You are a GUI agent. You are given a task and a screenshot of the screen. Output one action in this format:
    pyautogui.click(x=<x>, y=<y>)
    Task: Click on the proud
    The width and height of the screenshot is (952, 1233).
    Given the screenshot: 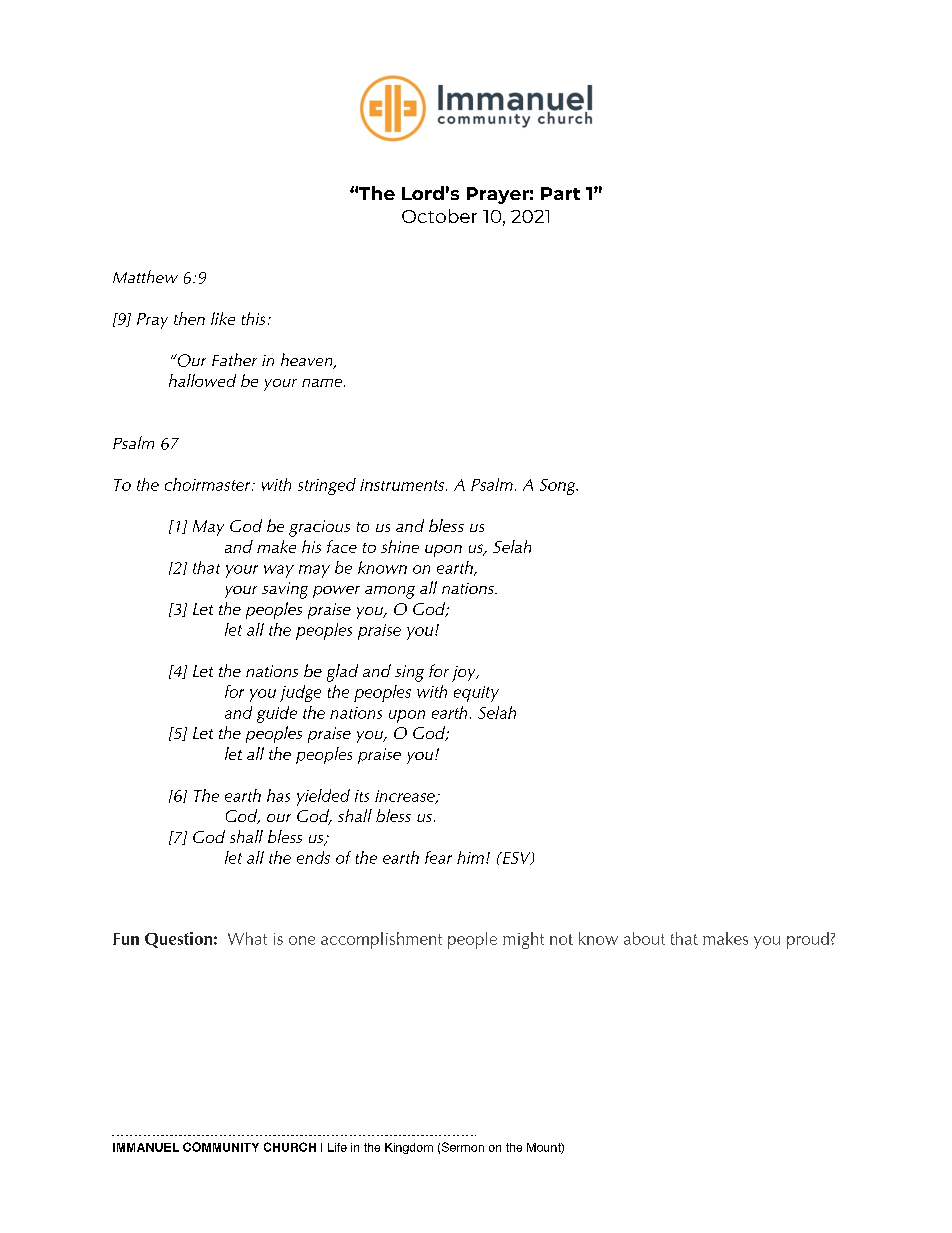 What is the action you would take?
    pyautogui.click(x=808, y=940)
